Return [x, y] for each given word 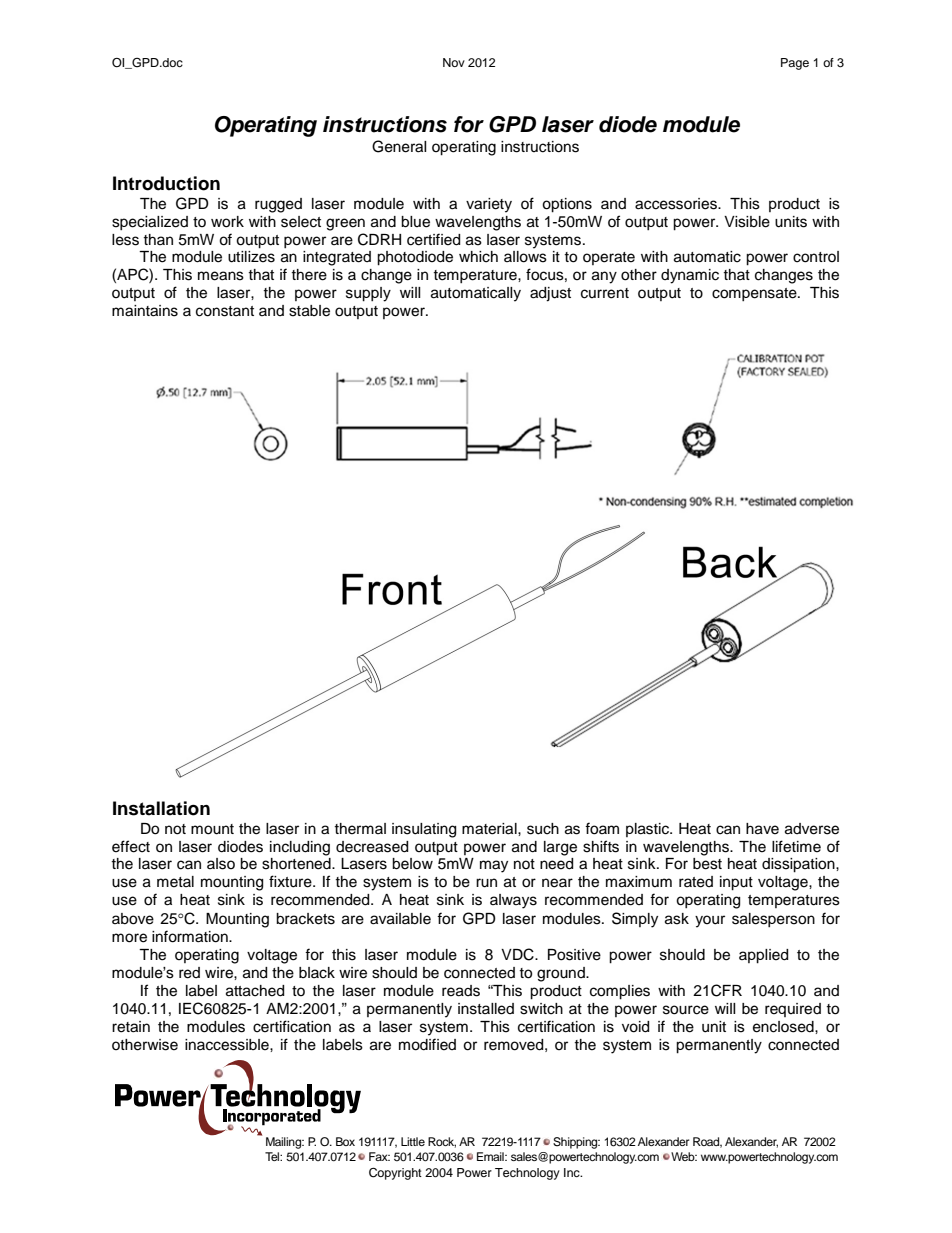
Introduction [166, 183]
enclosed [784, 1027]
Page [795, 64]
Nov [454, 62]
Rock [442, 1142]
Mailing [284, 1143]
